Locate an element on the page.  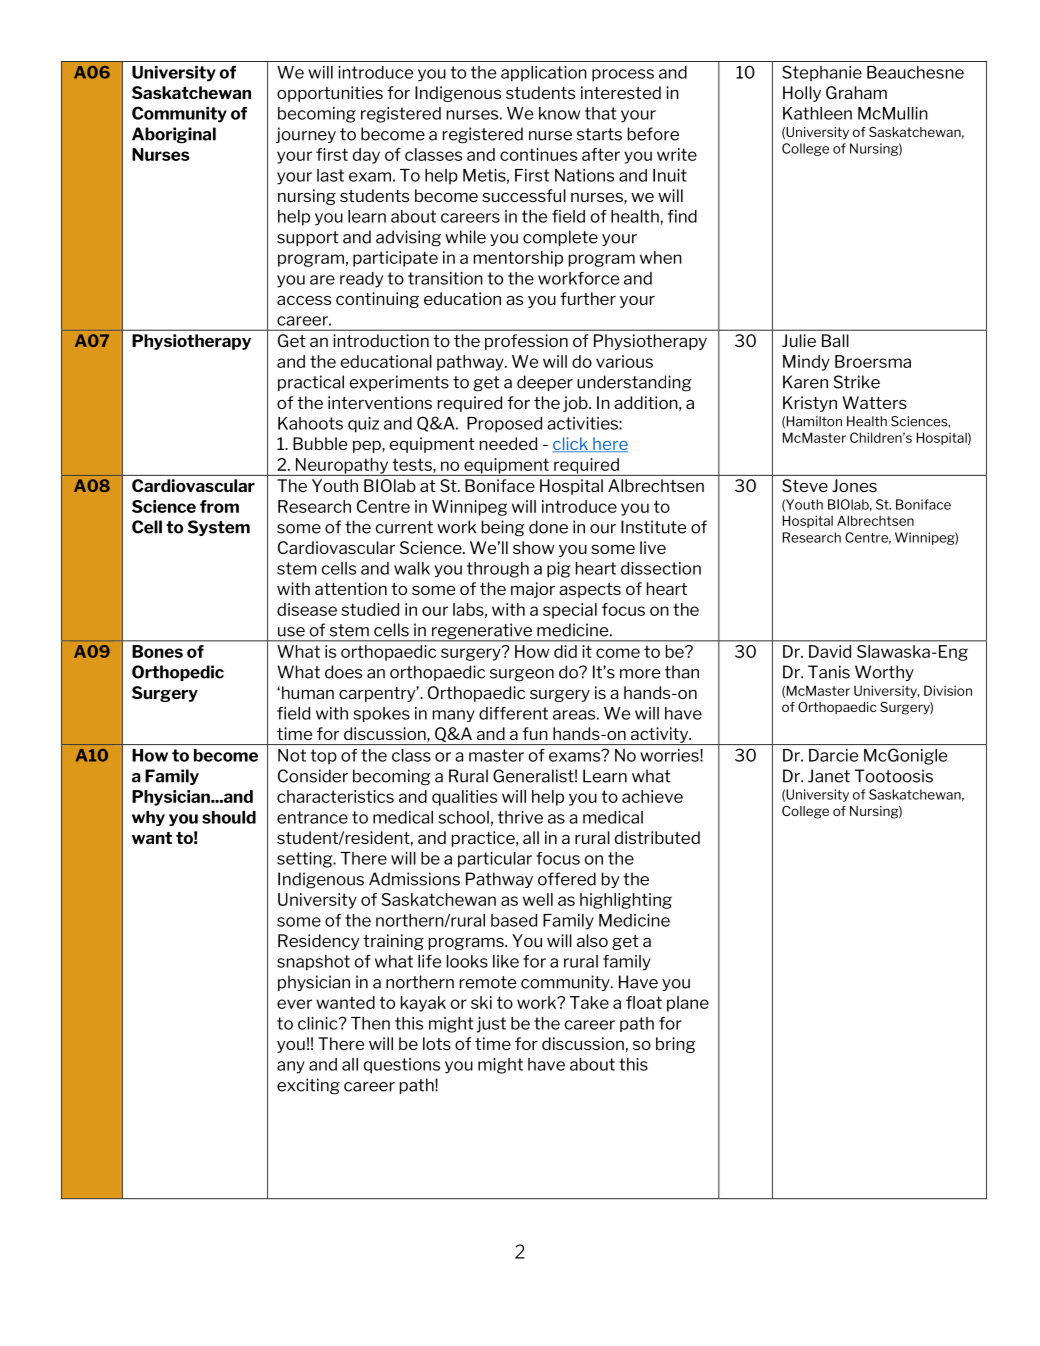
David is located at coordinates (830, 651).
